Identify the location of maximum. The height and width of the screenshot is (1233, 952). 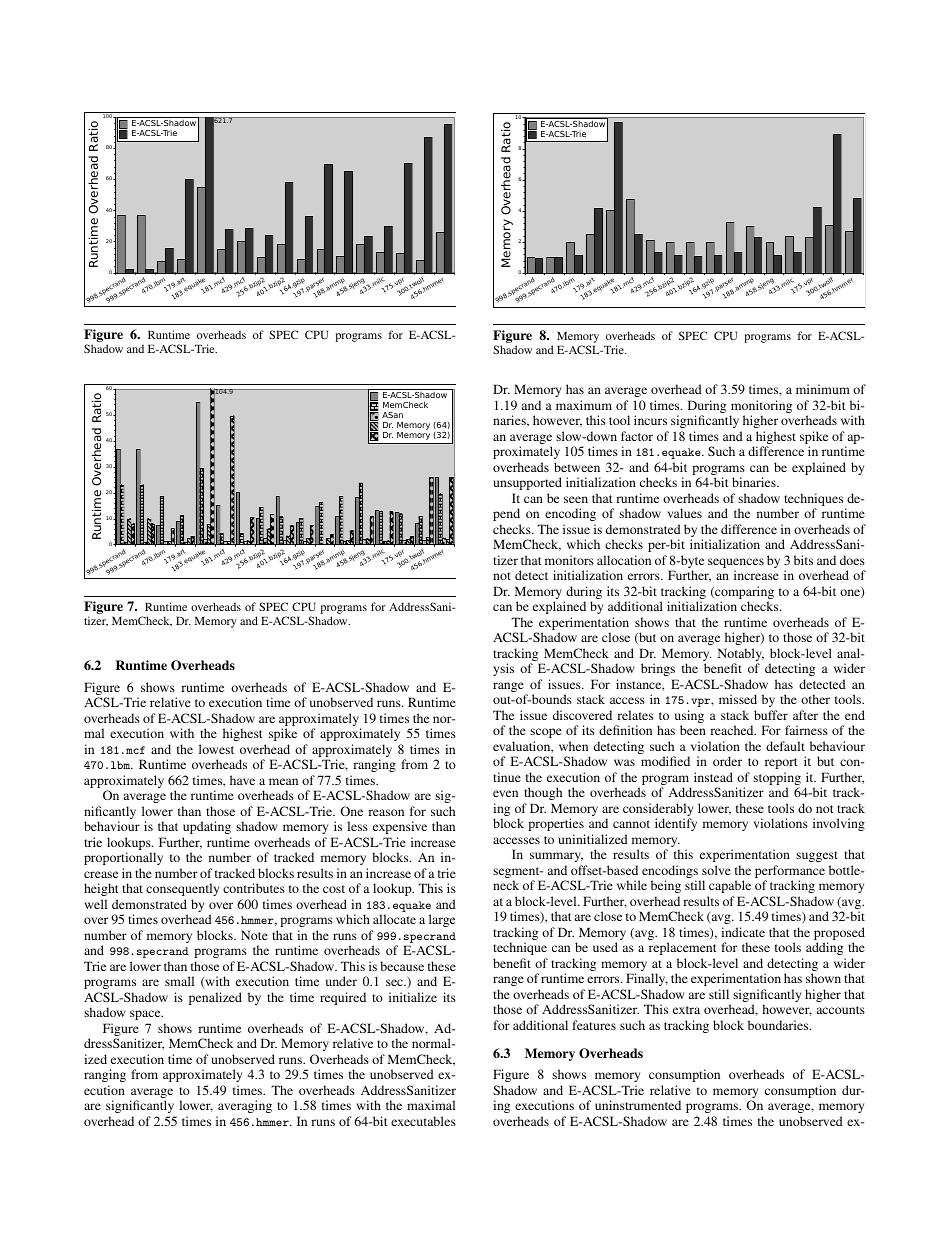
(584, 405).
